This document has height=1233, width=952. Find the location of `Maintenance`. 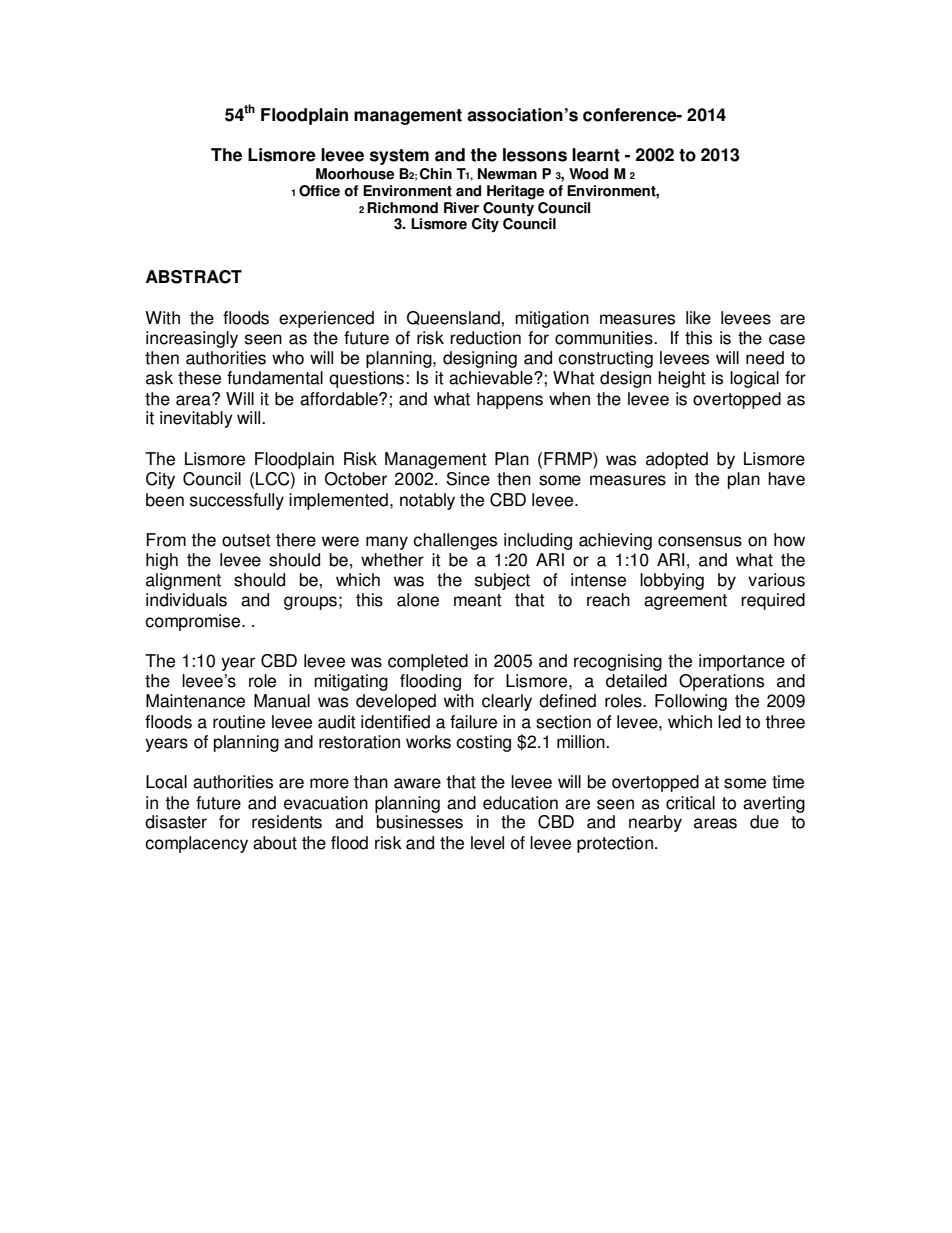

Maintenance is located at coordinates (195, 701).
